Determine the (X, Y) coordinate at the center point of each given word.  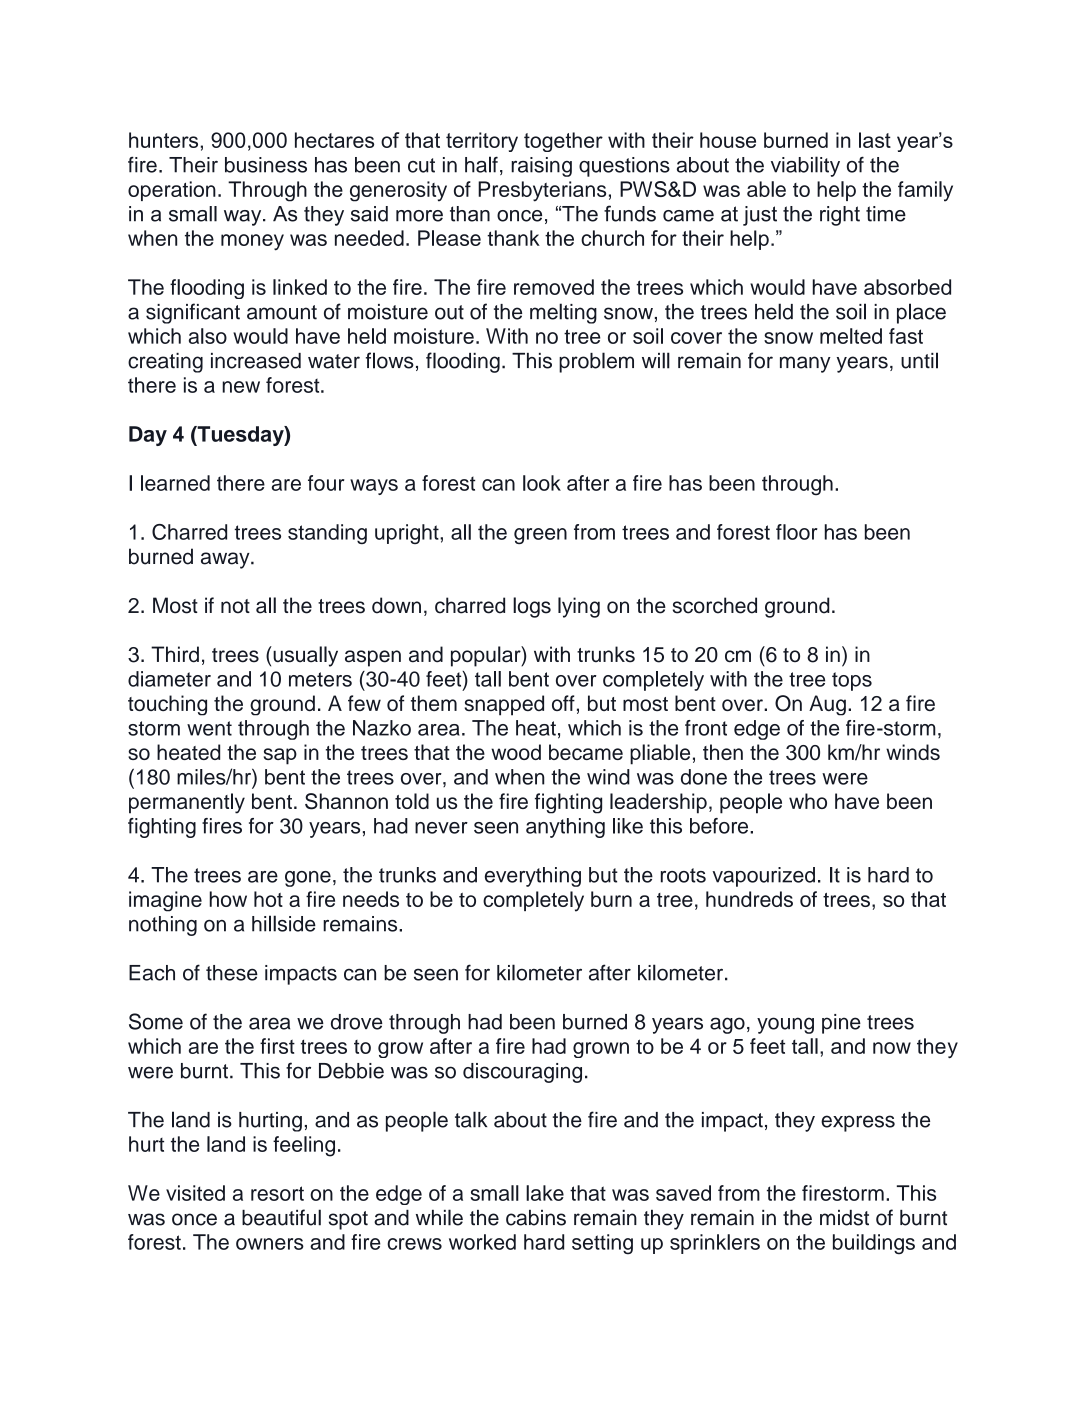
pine (841, 1024)
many (805, 364)
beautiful (281, 1217)
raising (541, 167)
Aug (827, 705)
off (563, 703)
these (232, 973)
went (209, 728)
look (542, 483)
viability (805, 166)
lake (545, 1193)
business (266, 165)
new (241, 387)
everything (533, 877)
